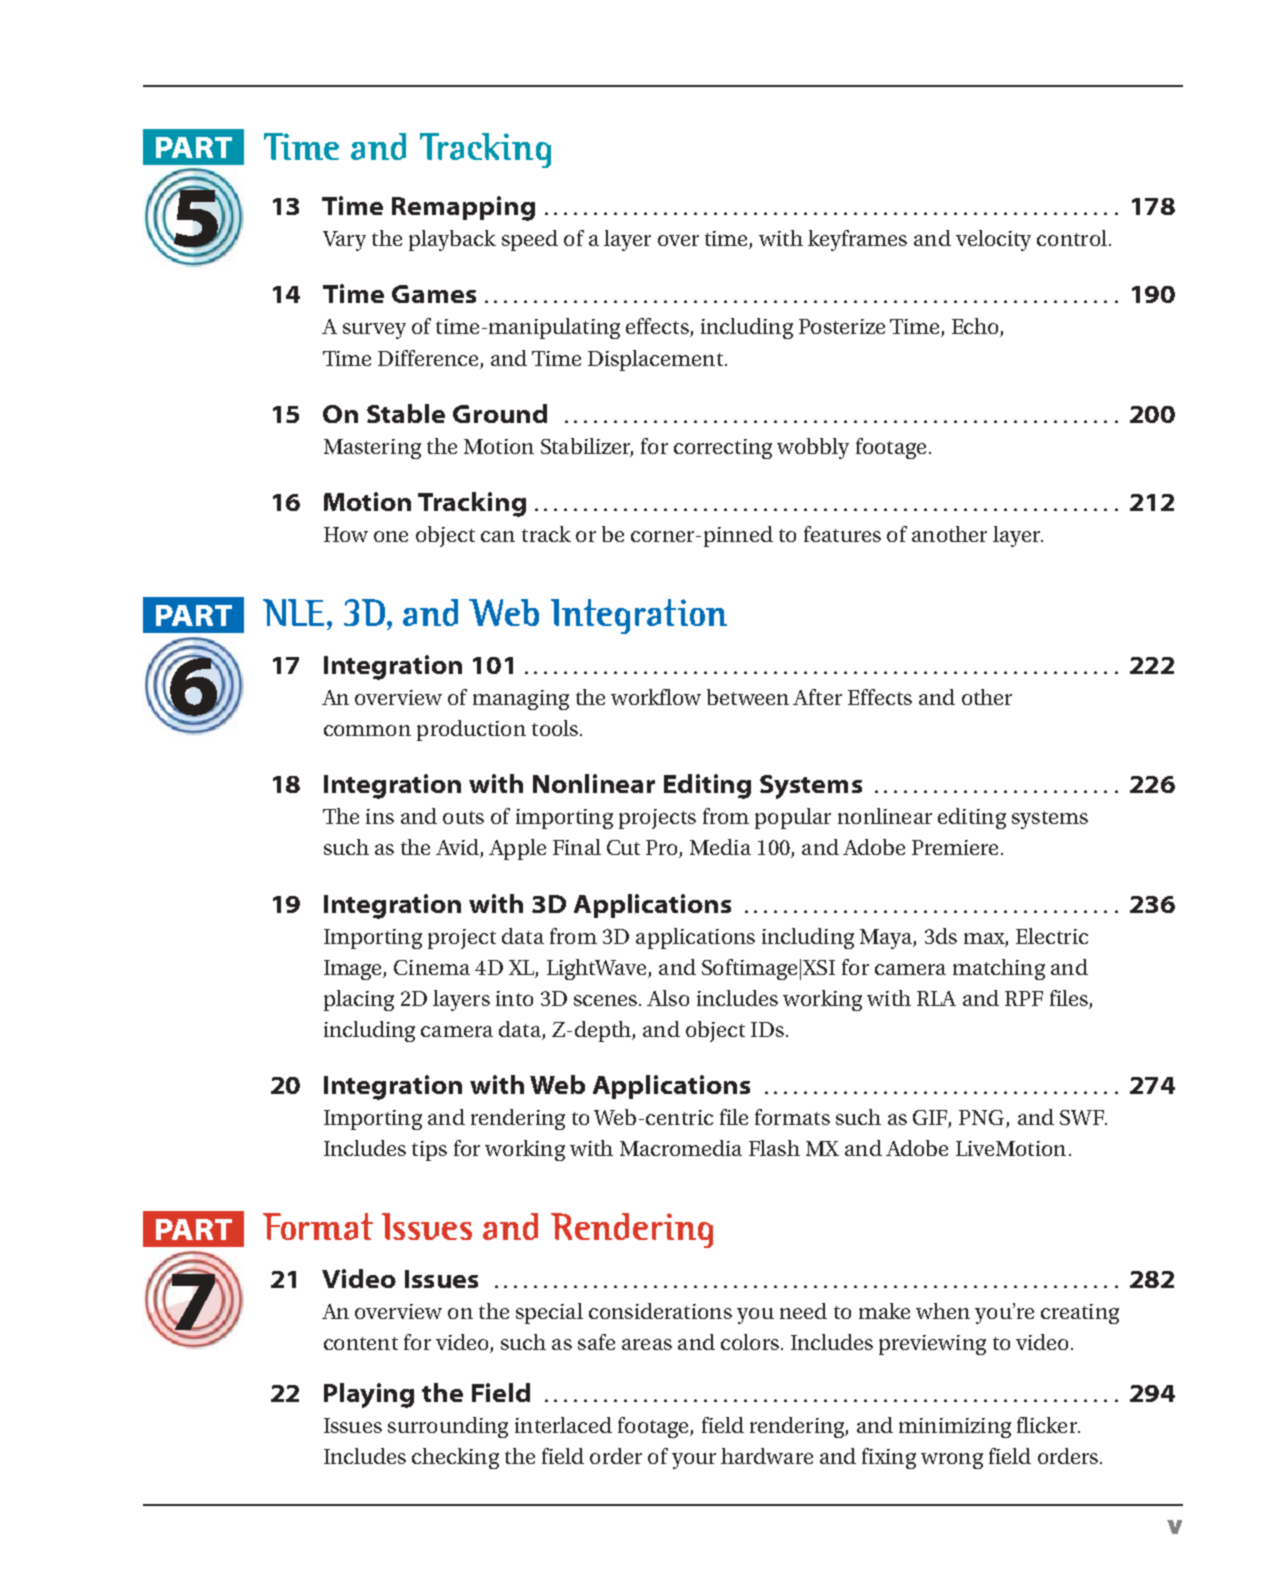 The height and width of the screenshot is (1591, 1269). What do you see at coordinates (774, 1148) in the screenshot?
I see `Flash` at bounding box center [774, 1148].
